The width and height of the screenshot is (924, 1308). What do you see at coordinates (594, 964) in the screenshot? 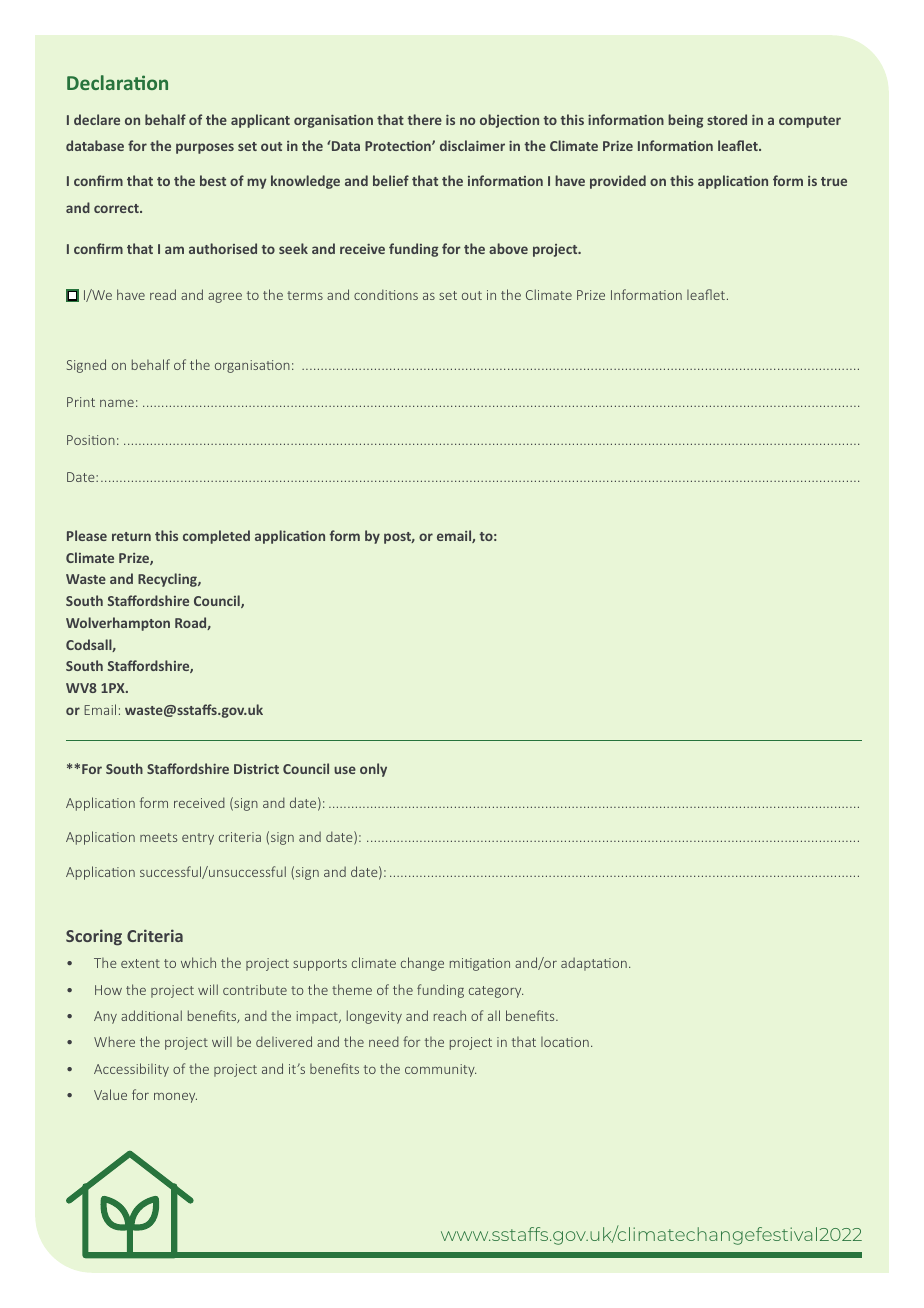
I see `adaptation` at bounding box center [594, 964].
